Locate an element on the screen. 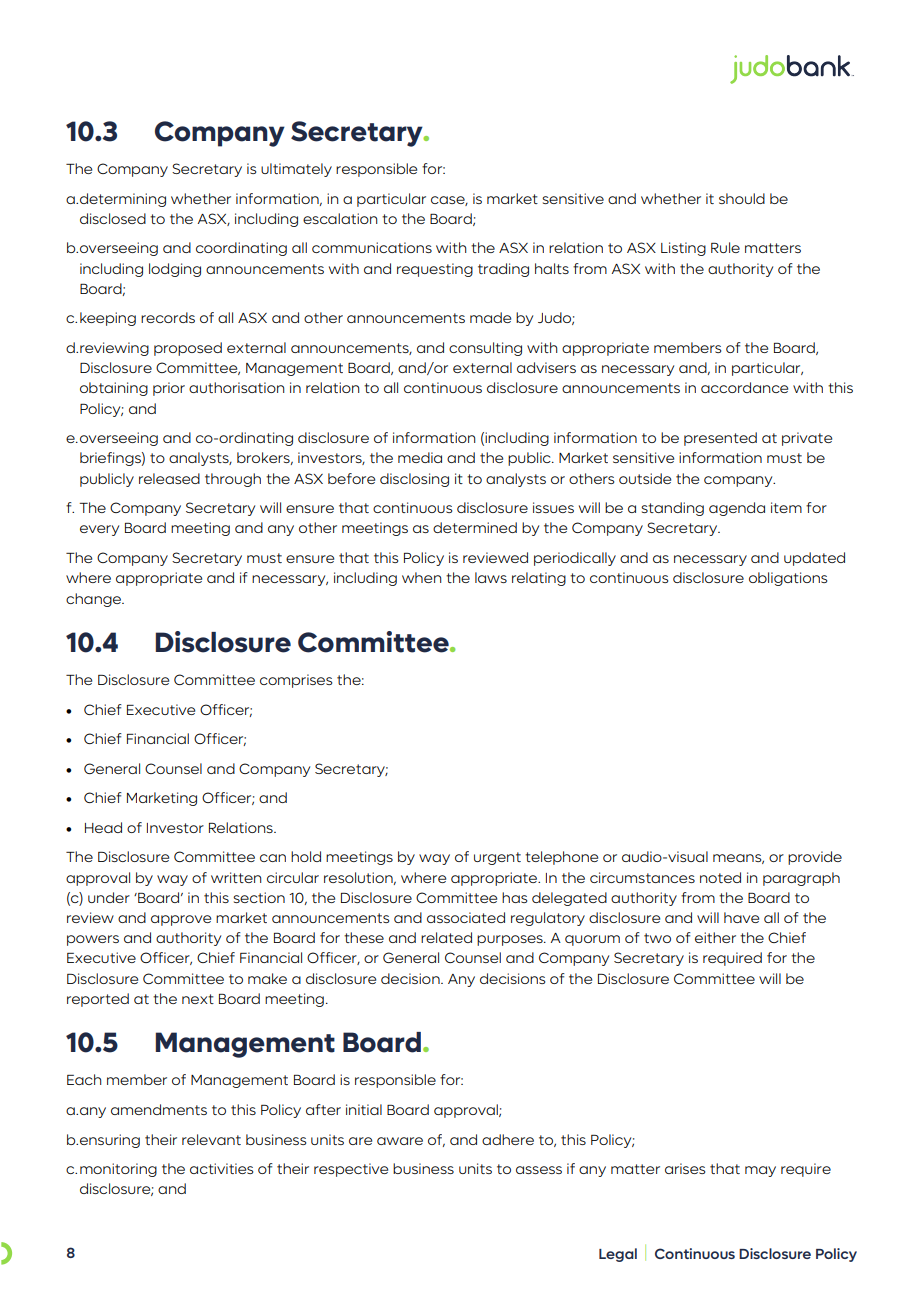 This screenshot has width=924, height=1308. obligations is located at coordinates (788, 579).
